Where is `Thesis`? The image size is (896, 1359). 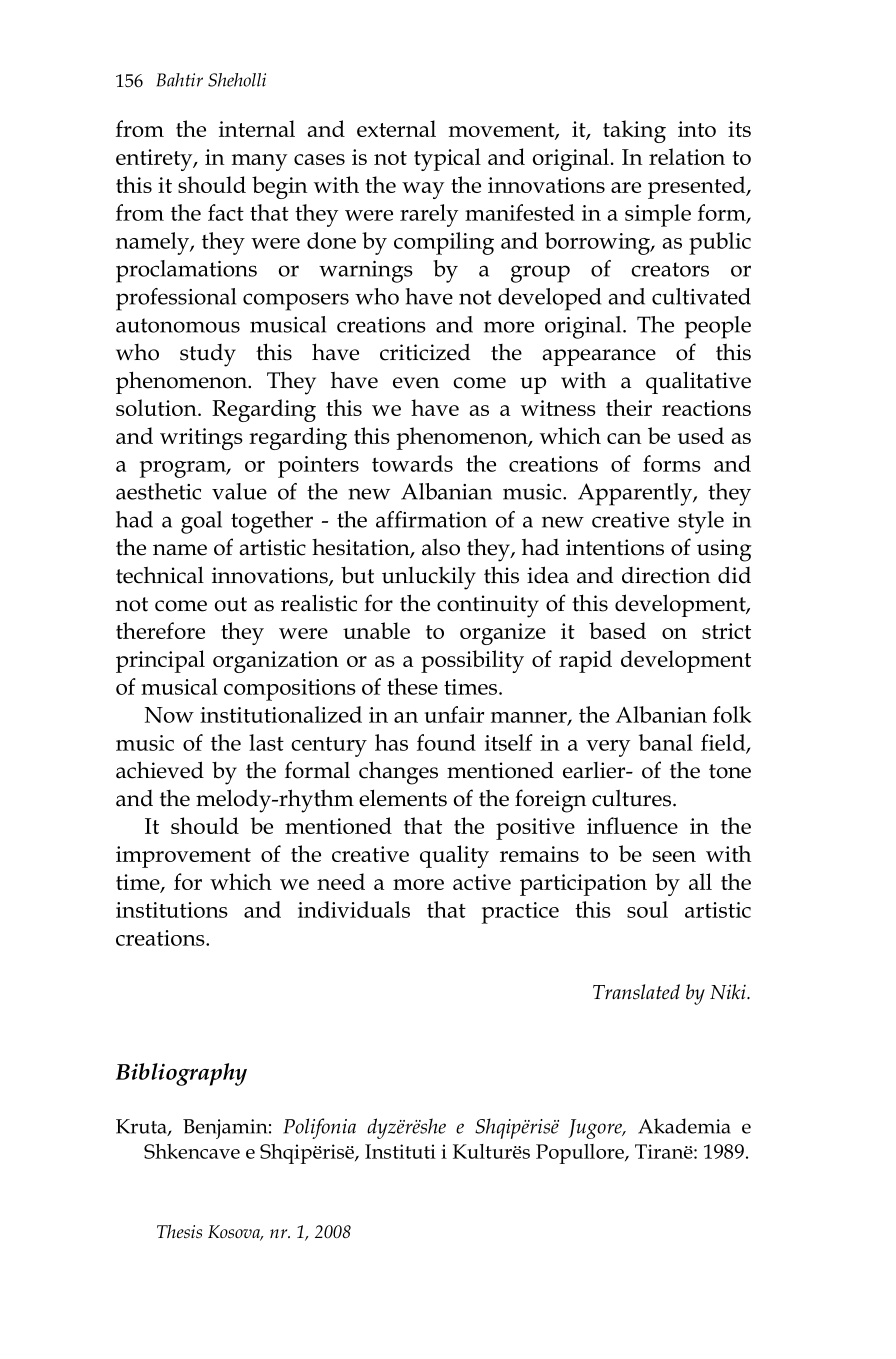
Thesis is located at coordinates (179, 1232).
